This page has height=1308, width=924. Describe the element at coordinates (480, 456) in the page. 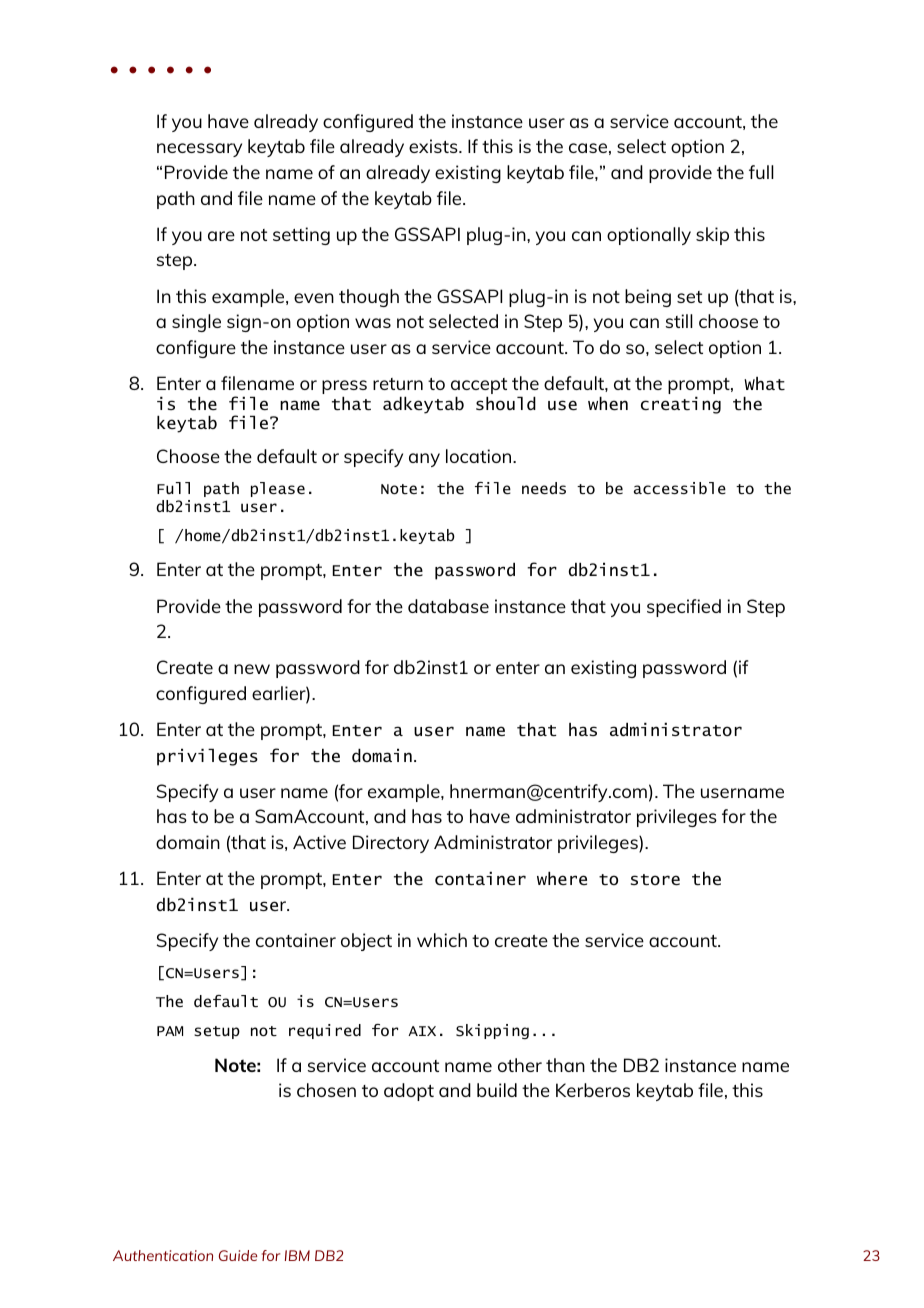

I see `location` at that location.
